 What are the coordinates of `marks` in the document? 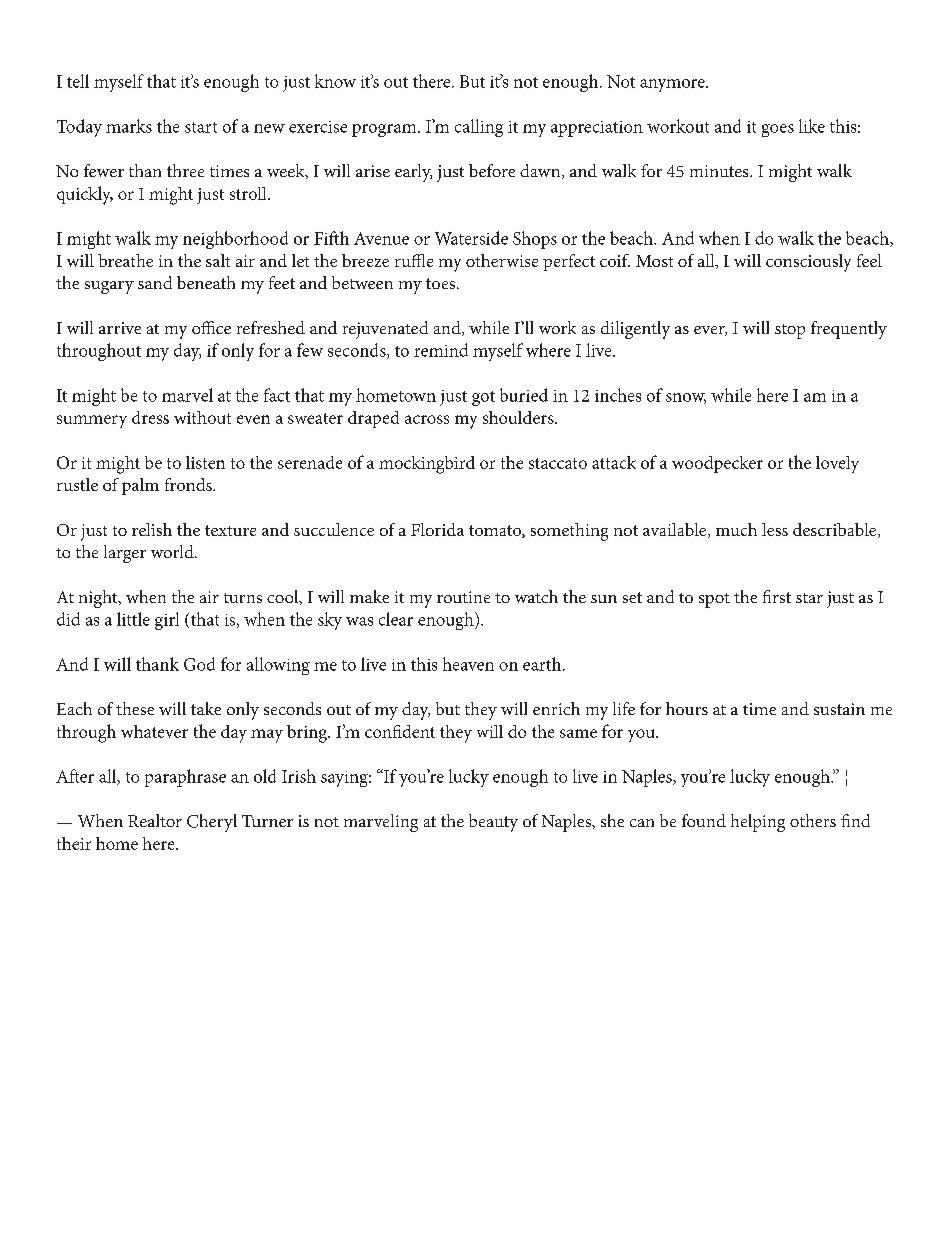 It's located at (129, 126).
